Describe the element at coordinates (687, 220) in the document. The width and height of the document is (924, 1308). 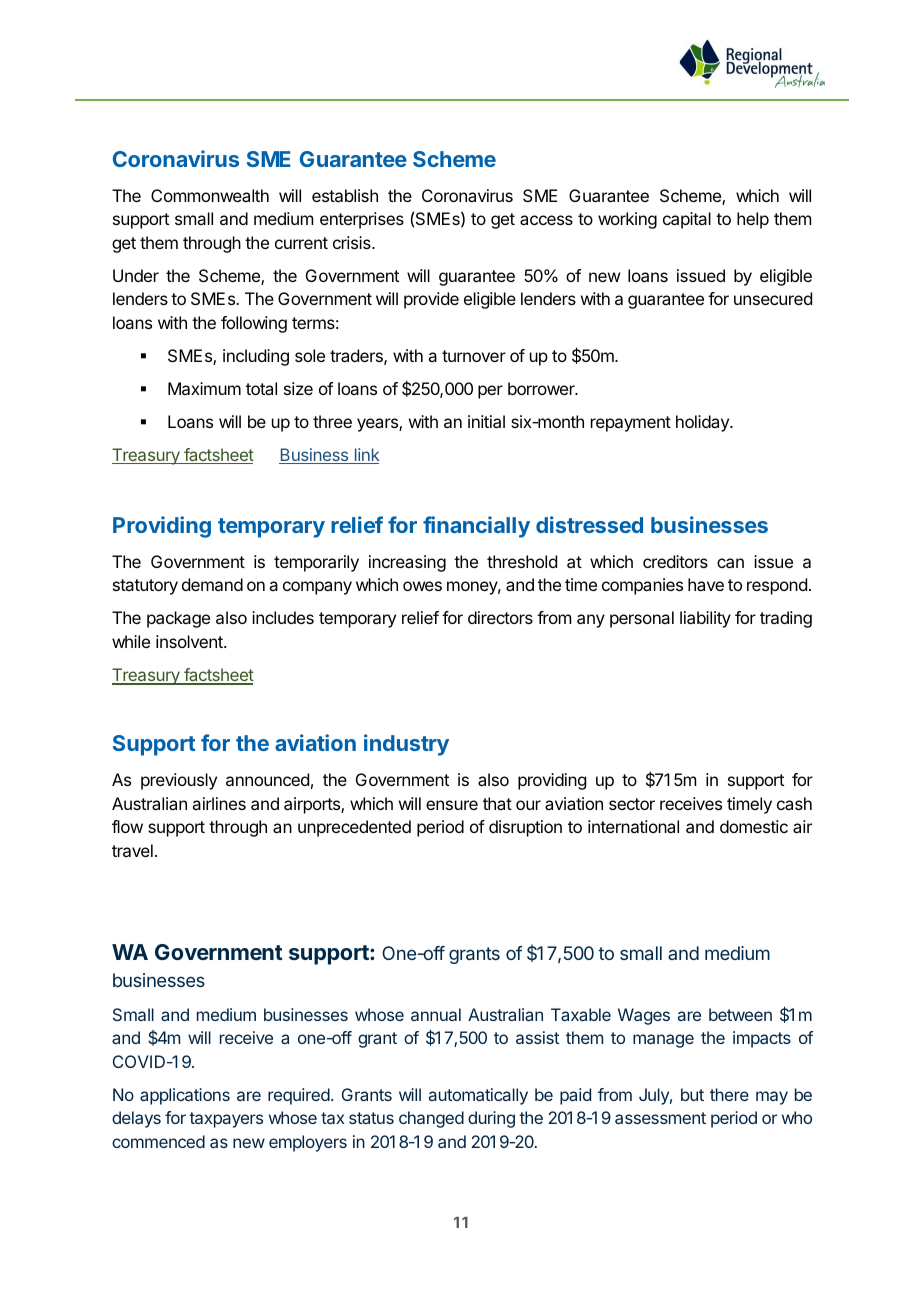
I see `capital` at that location.
